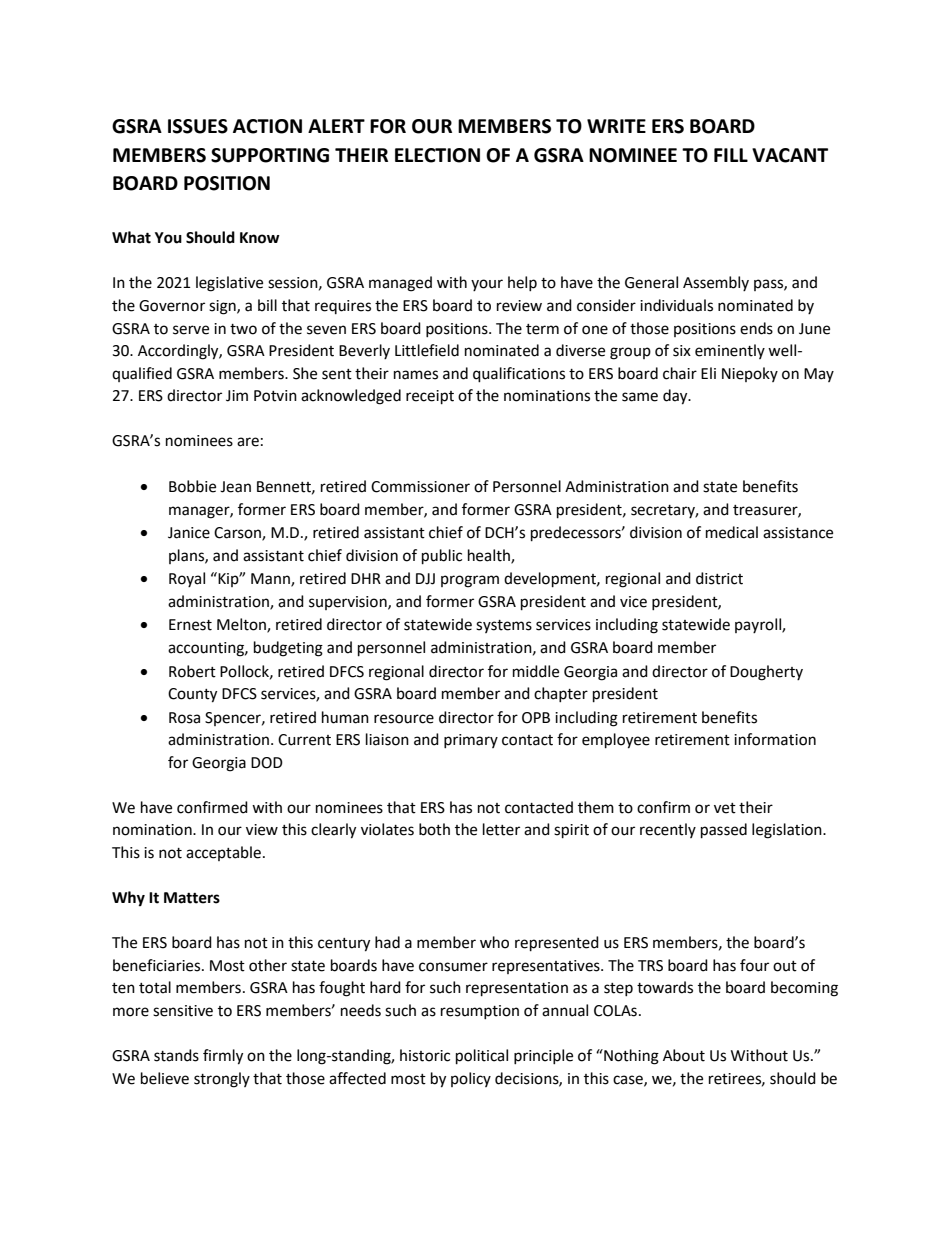 Image resolution: width=952 pixels, height=1233 pixels. I want to click on Ernest, so click(190, 625).
